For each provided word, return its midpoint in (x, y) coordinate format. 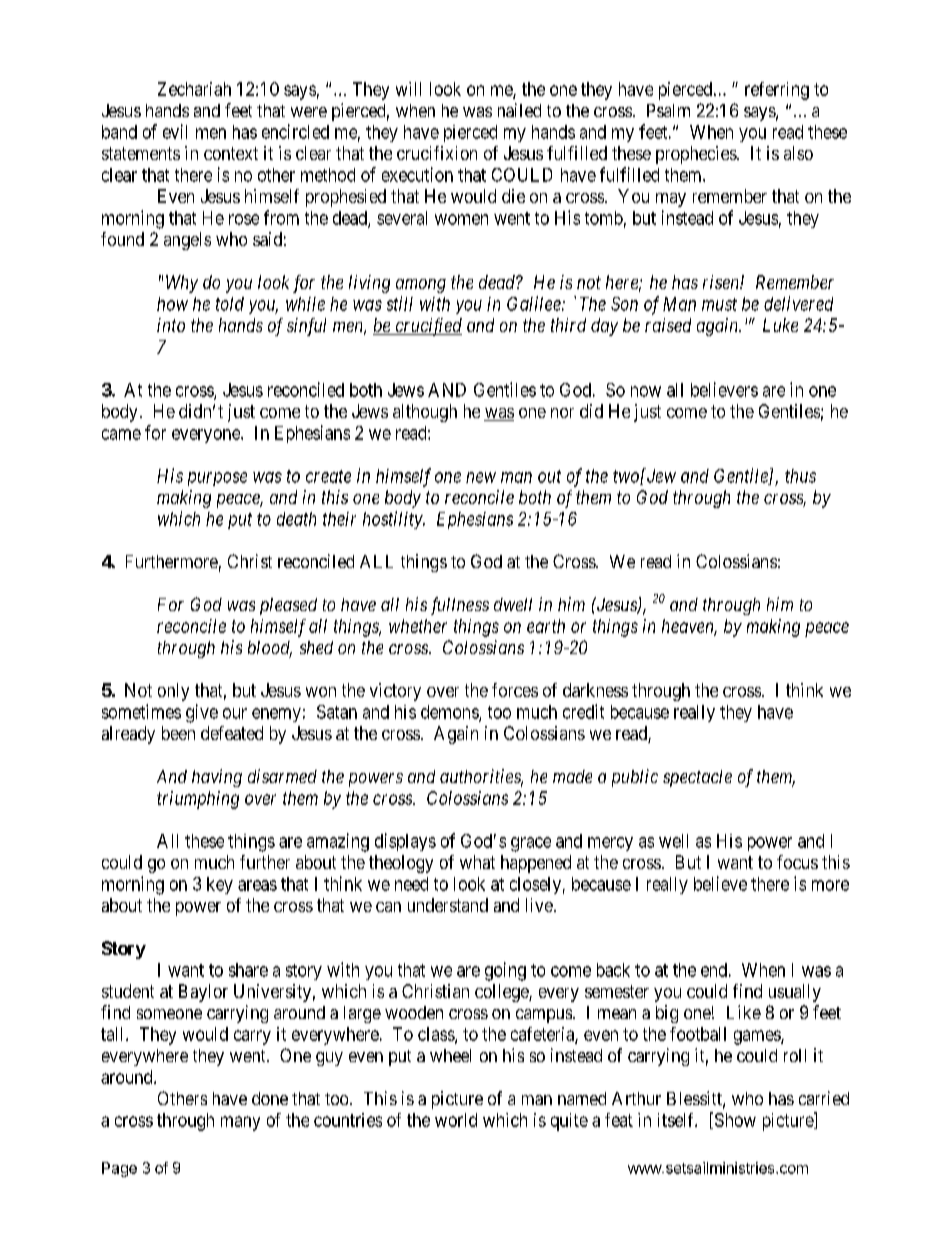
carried (824, 1098)
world (456, 1120)
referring (777, 91)
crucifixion (437, 153)
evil (175, 131)
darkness (595, 690)
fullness (460, 606)
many (240, 1123)
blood (270, 649)
